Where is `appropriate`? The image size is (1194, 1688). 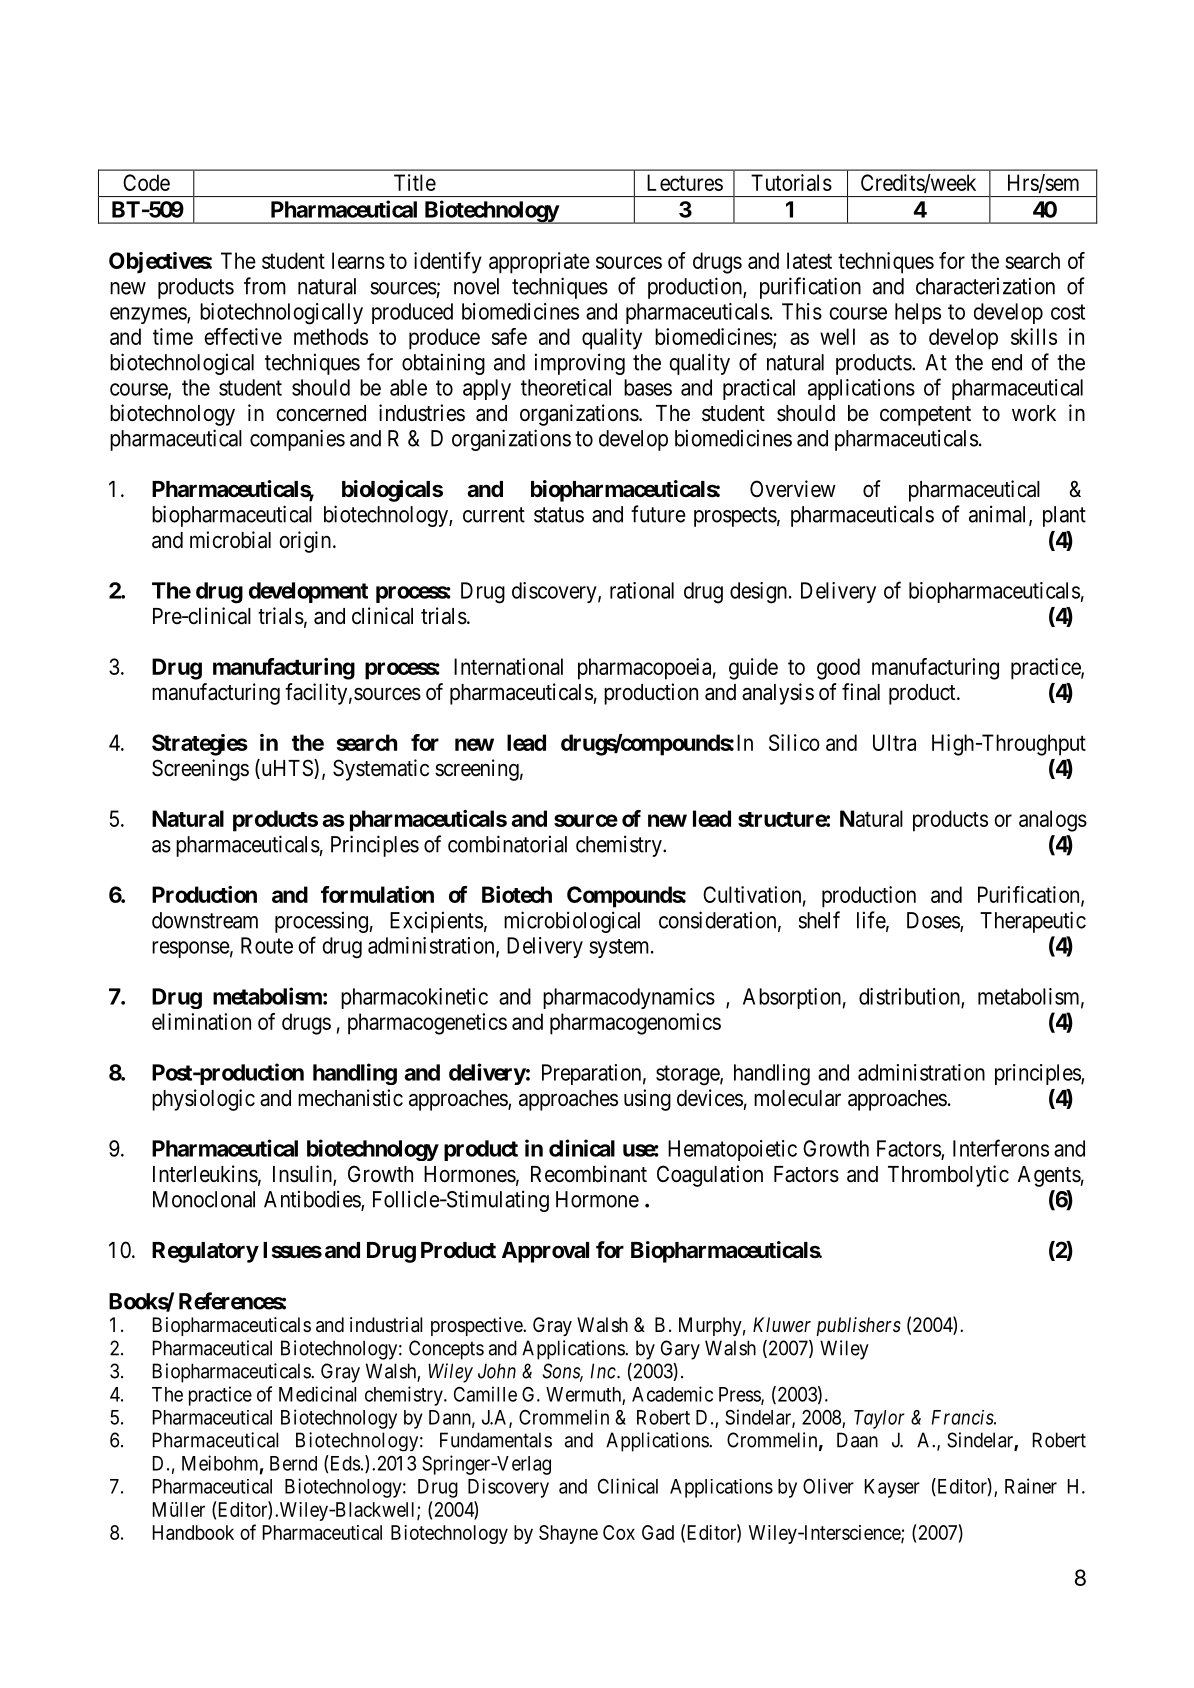
appropriate is located at coordinates (539, 263).
